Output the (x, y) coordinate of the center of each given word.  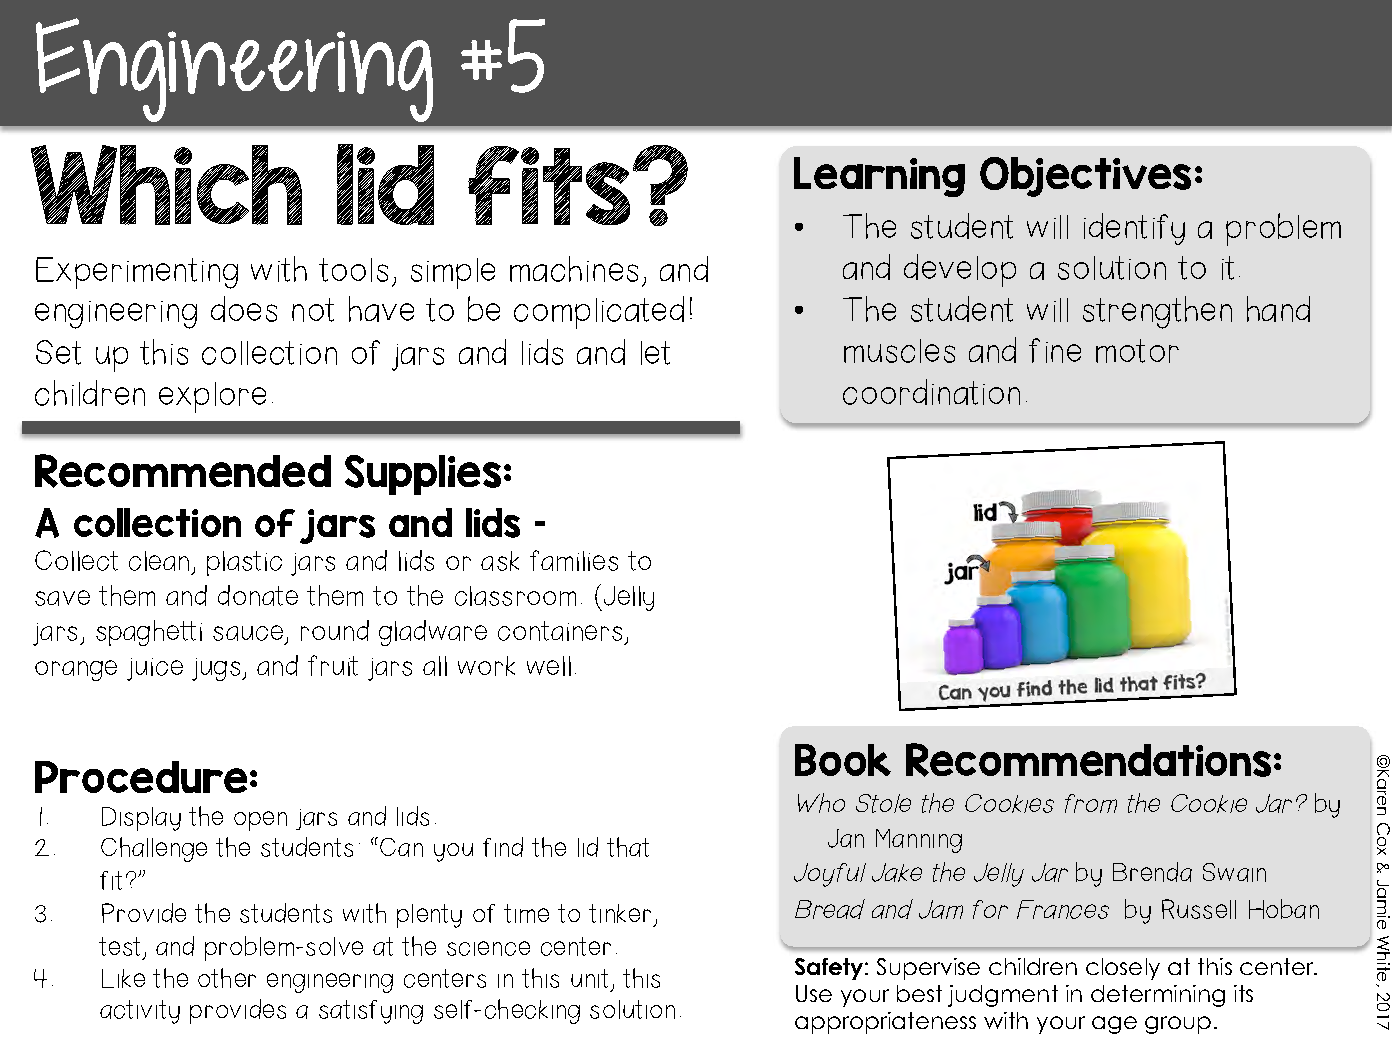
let (655, 353)
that (628, 847)
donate (258, 595)
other (227, 978)
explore (212, 397)
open (260, 821)
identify (1134, 229)
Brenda (1152, 872)
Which (166, 185)
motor (1137, 351)
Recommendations (1088, 760)
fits (549, 185)
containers (560, 631)
